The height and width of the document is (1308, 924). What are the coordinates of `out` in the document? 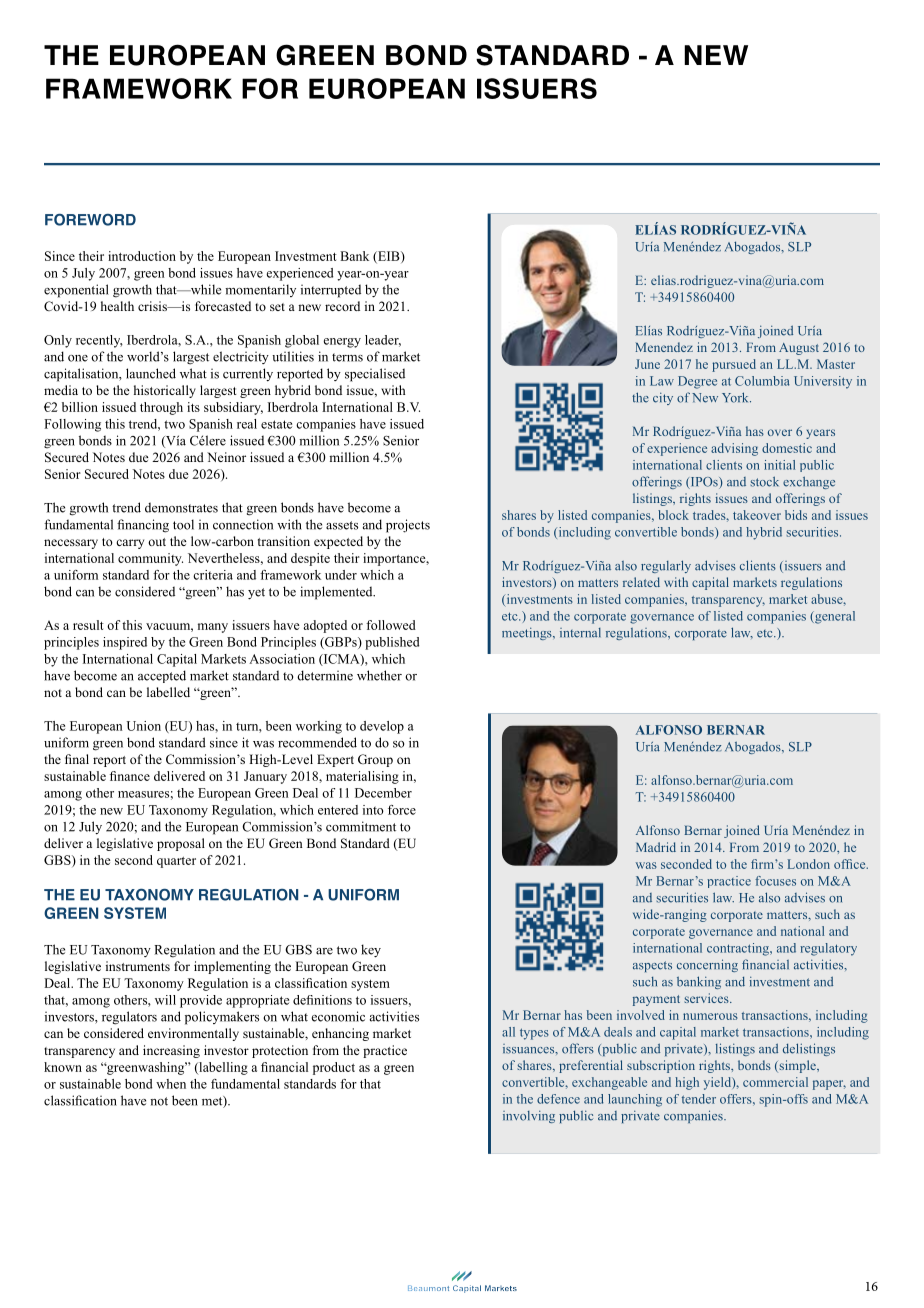 It's located at (157, 542).
